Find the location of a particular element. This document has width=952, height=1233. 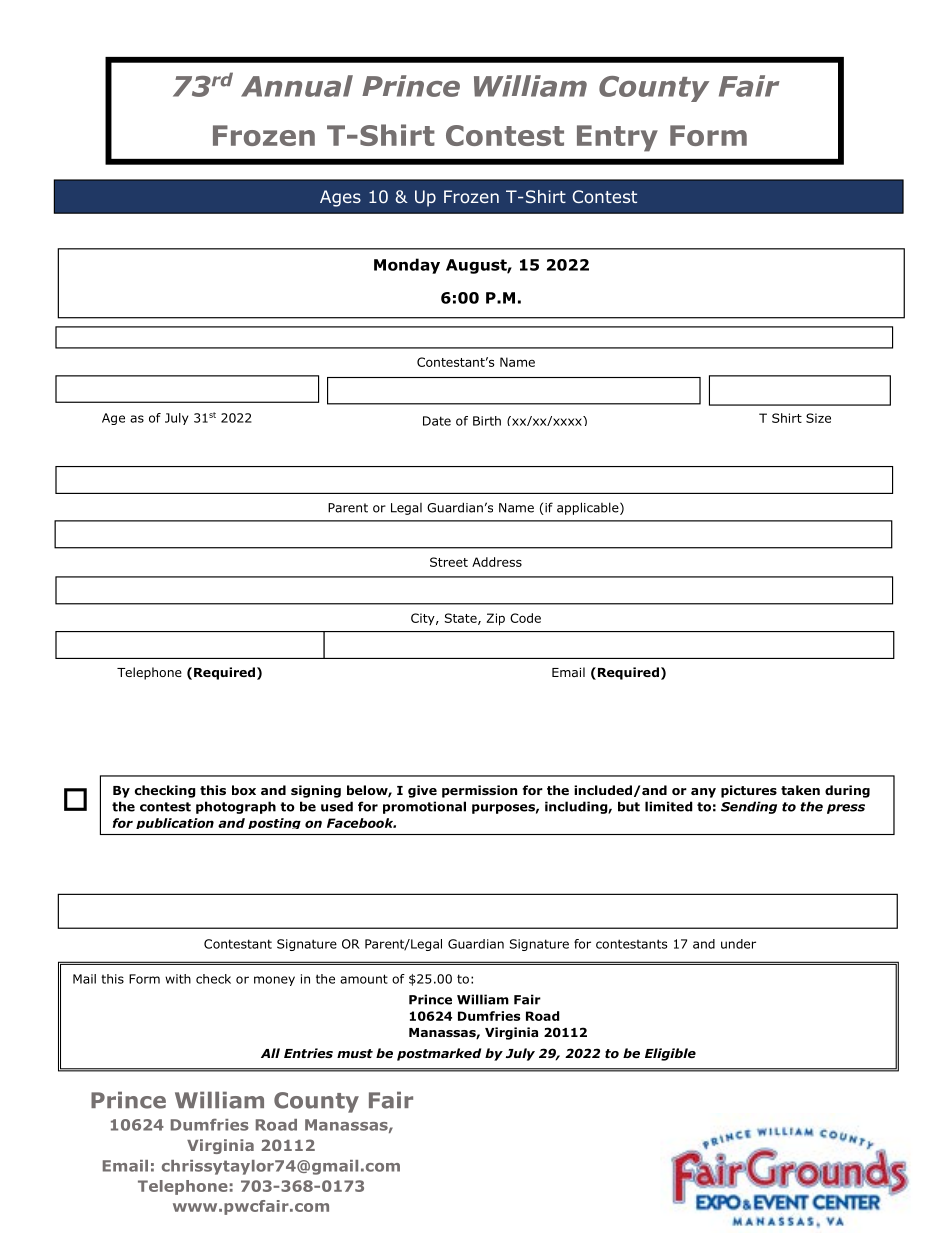

amount is located at coordinates (364, 979).
